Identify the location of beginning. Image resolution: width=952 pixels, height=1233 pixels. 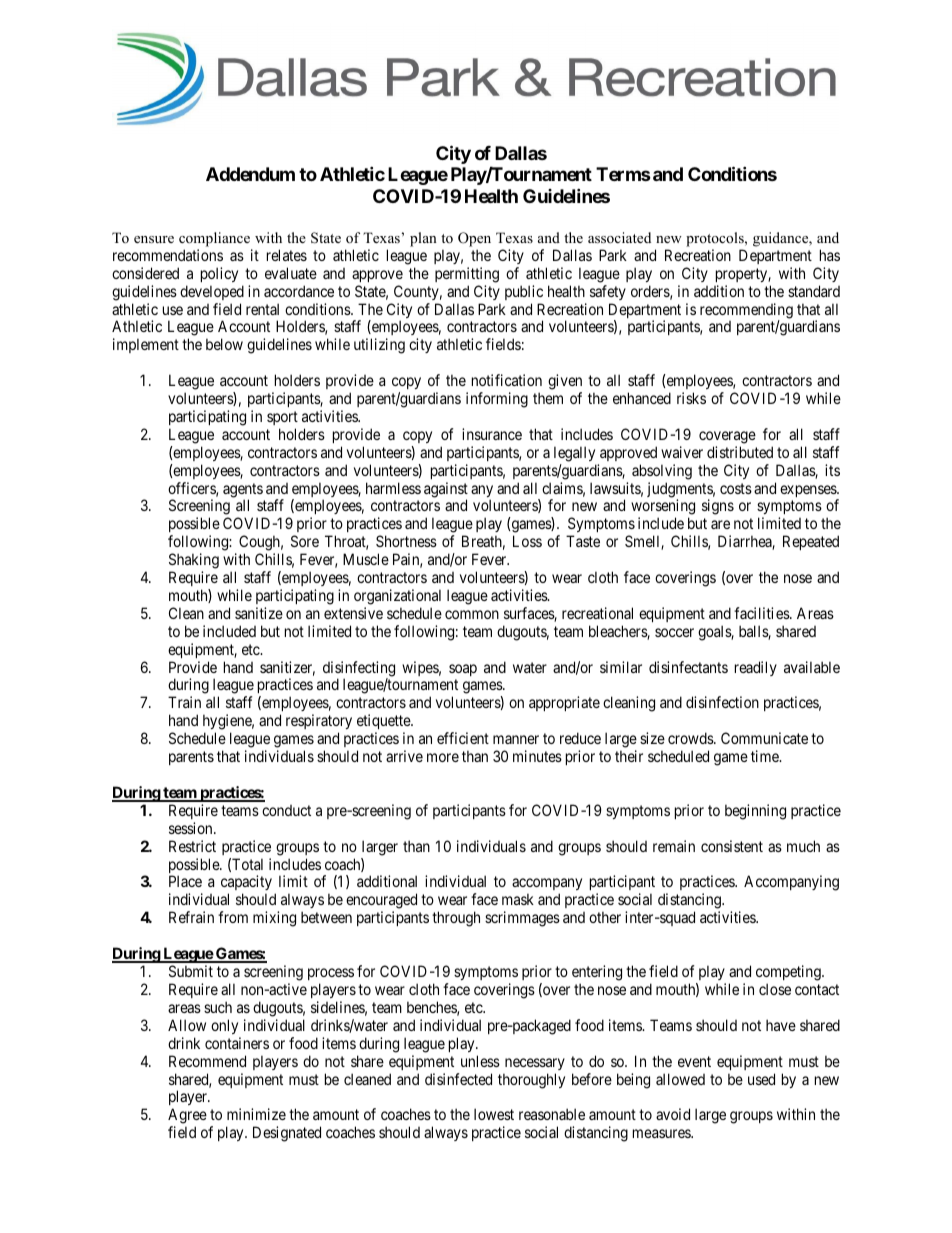
(755, 812).
